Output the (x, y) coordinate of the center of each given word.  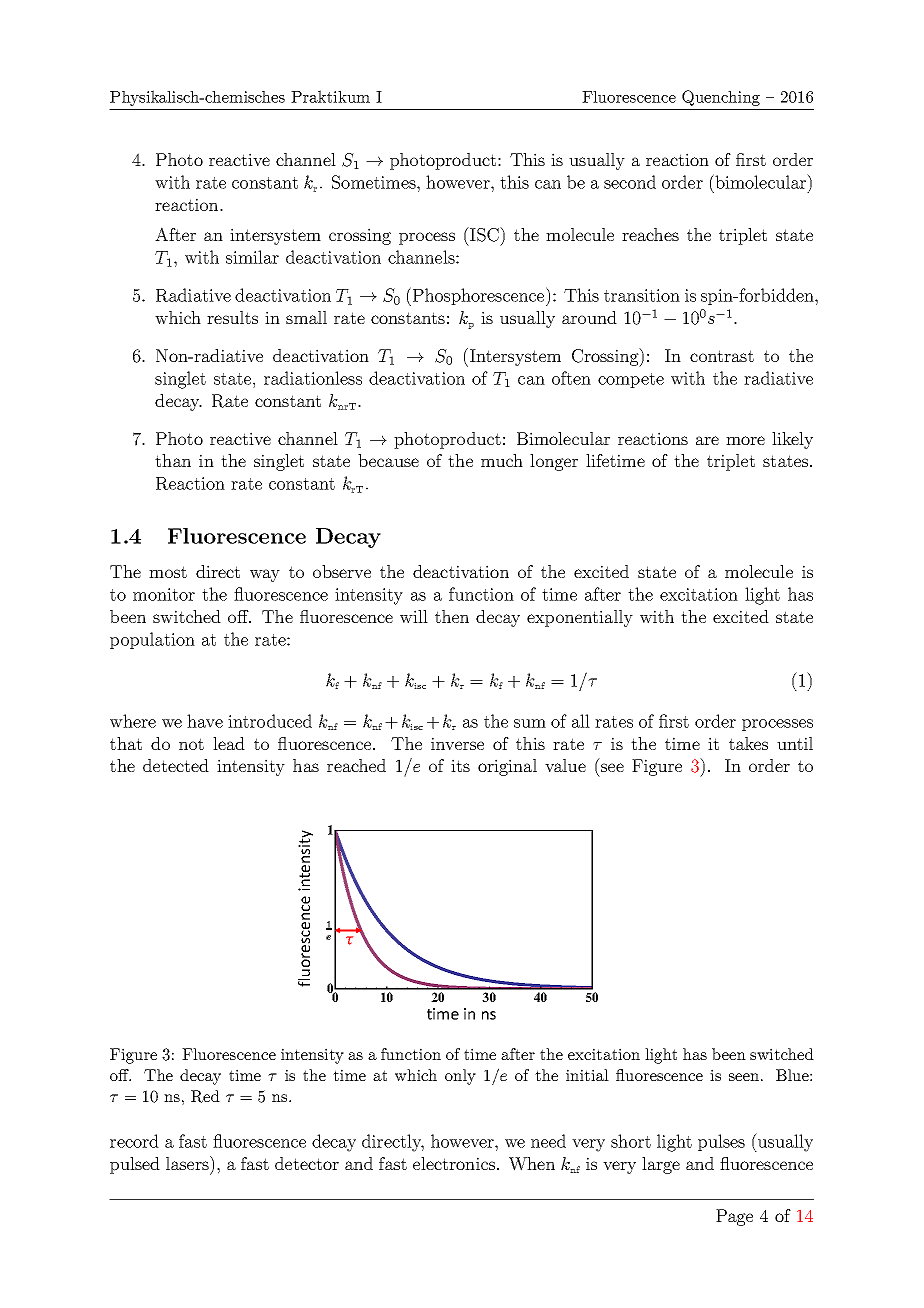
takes (748, 743)
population (152, 640)
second (630, 182)
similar (252, 257)
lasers (188, 1163)
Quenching (721, 98)
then (452, 616)
